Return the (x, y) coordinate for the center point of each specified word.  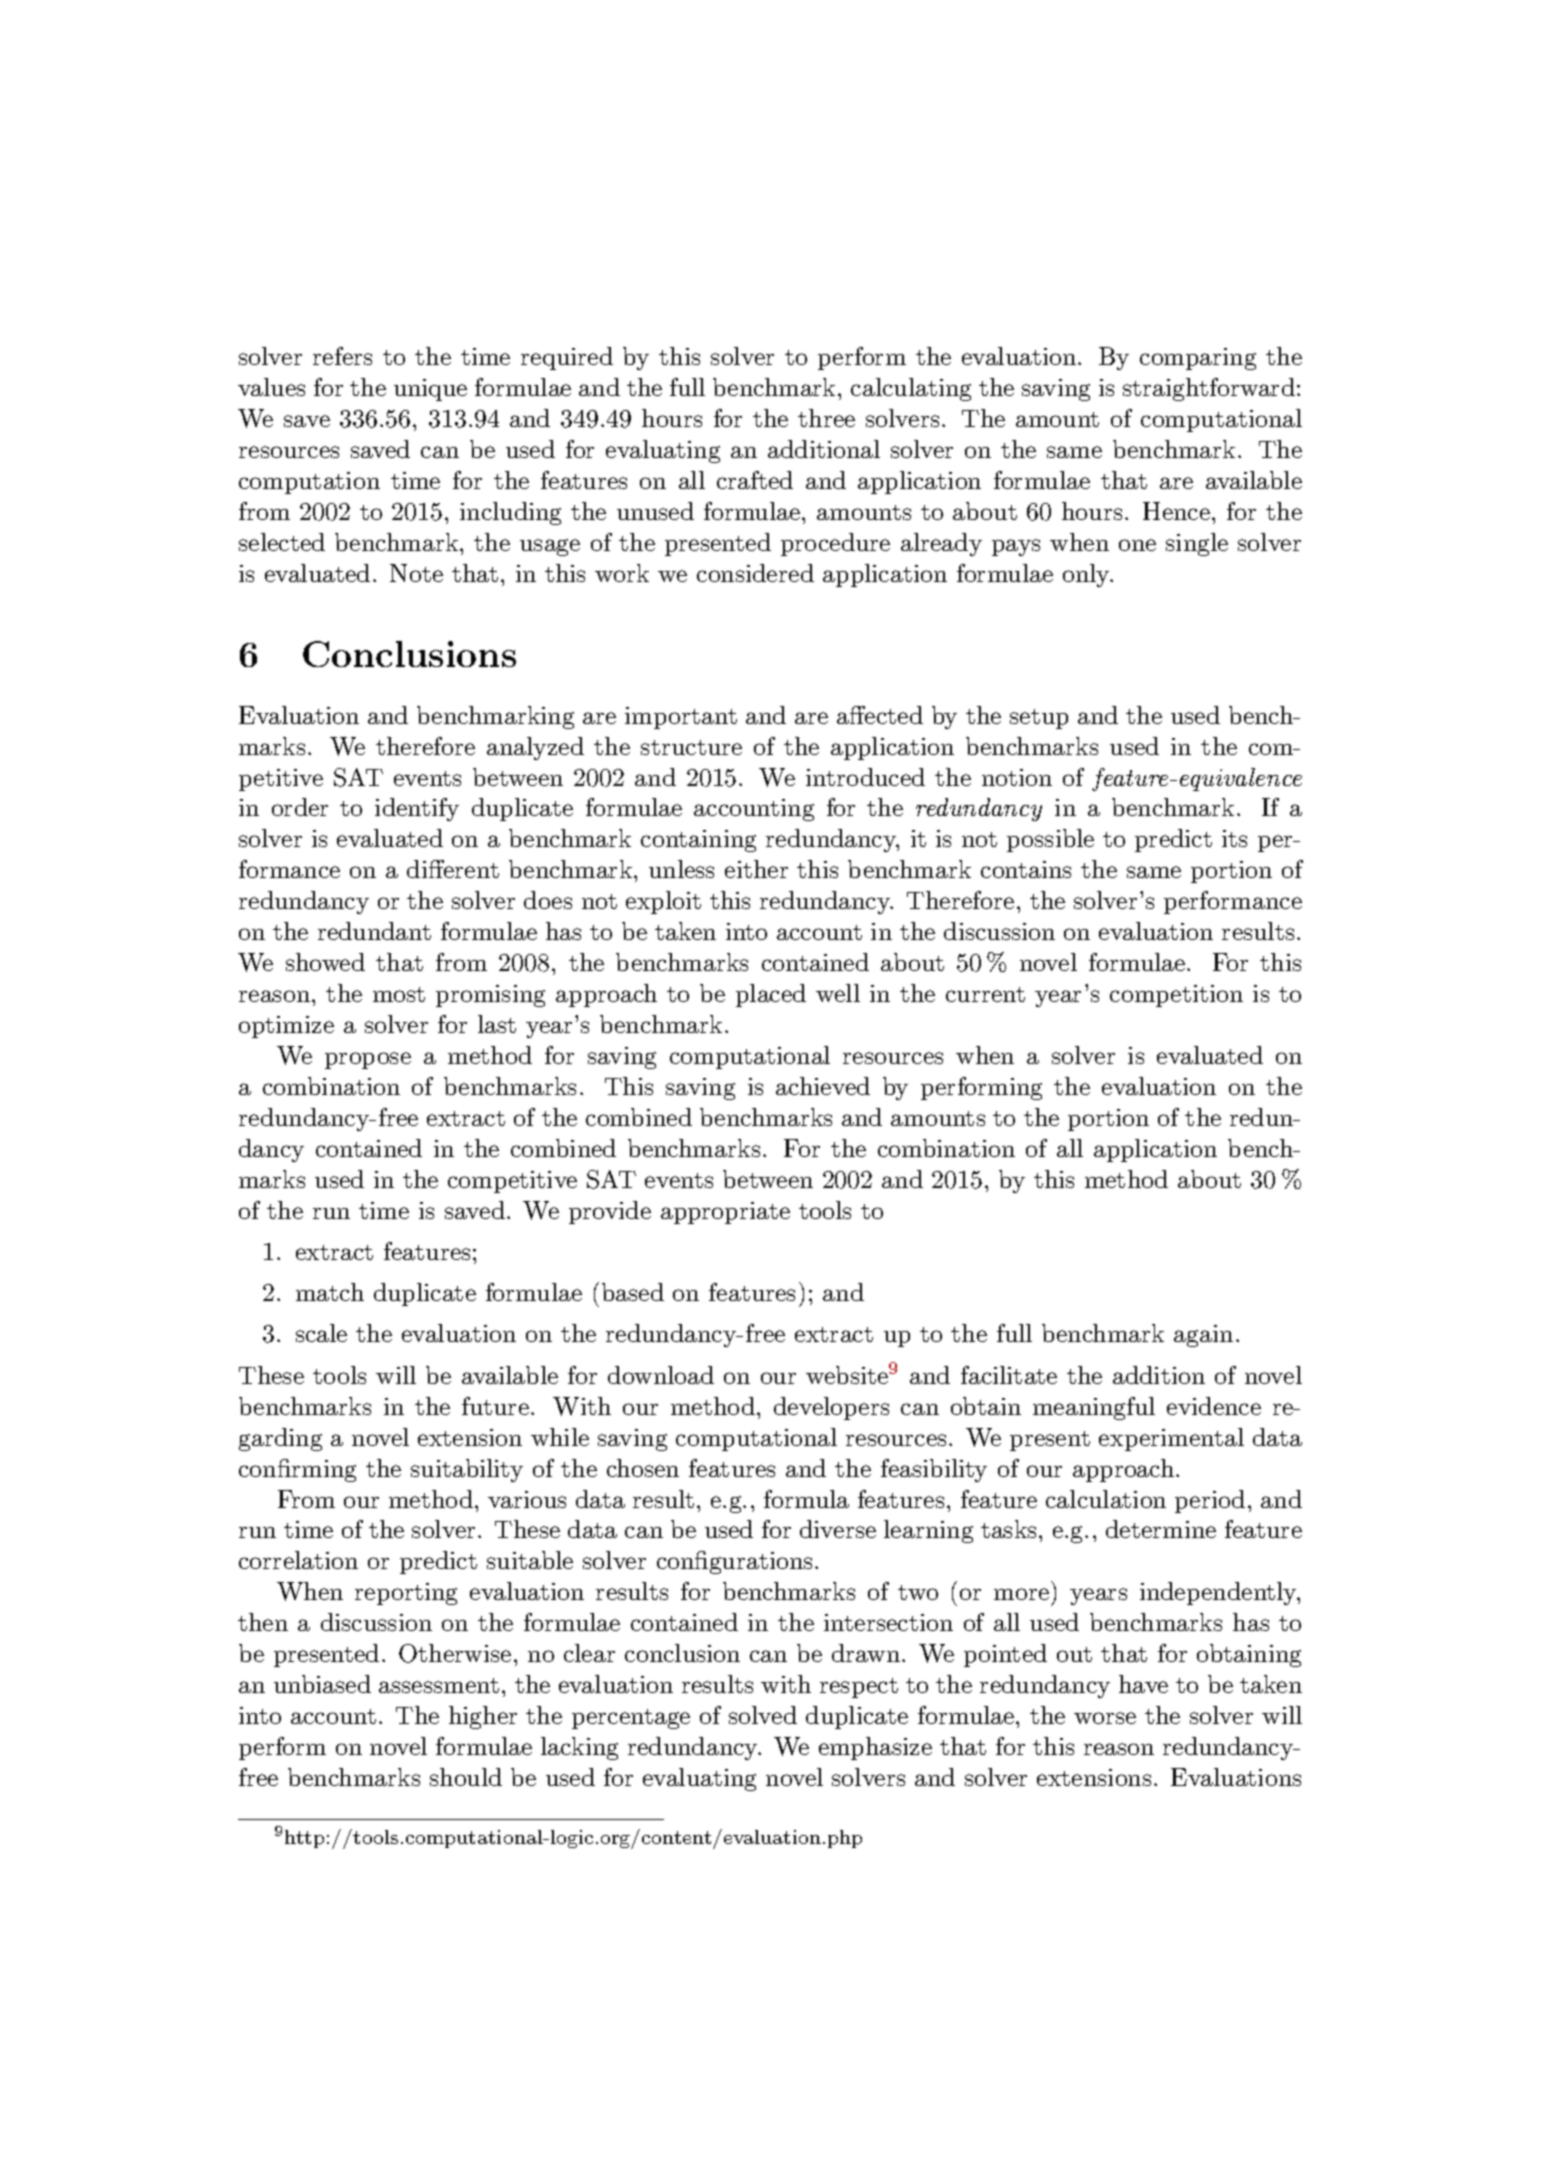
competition (1176, 996)
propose (368, 1060)
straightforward (1209, 389)
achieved (823, 1086)
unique (430, 390)
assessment (439, 1685)
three (826, 418)
